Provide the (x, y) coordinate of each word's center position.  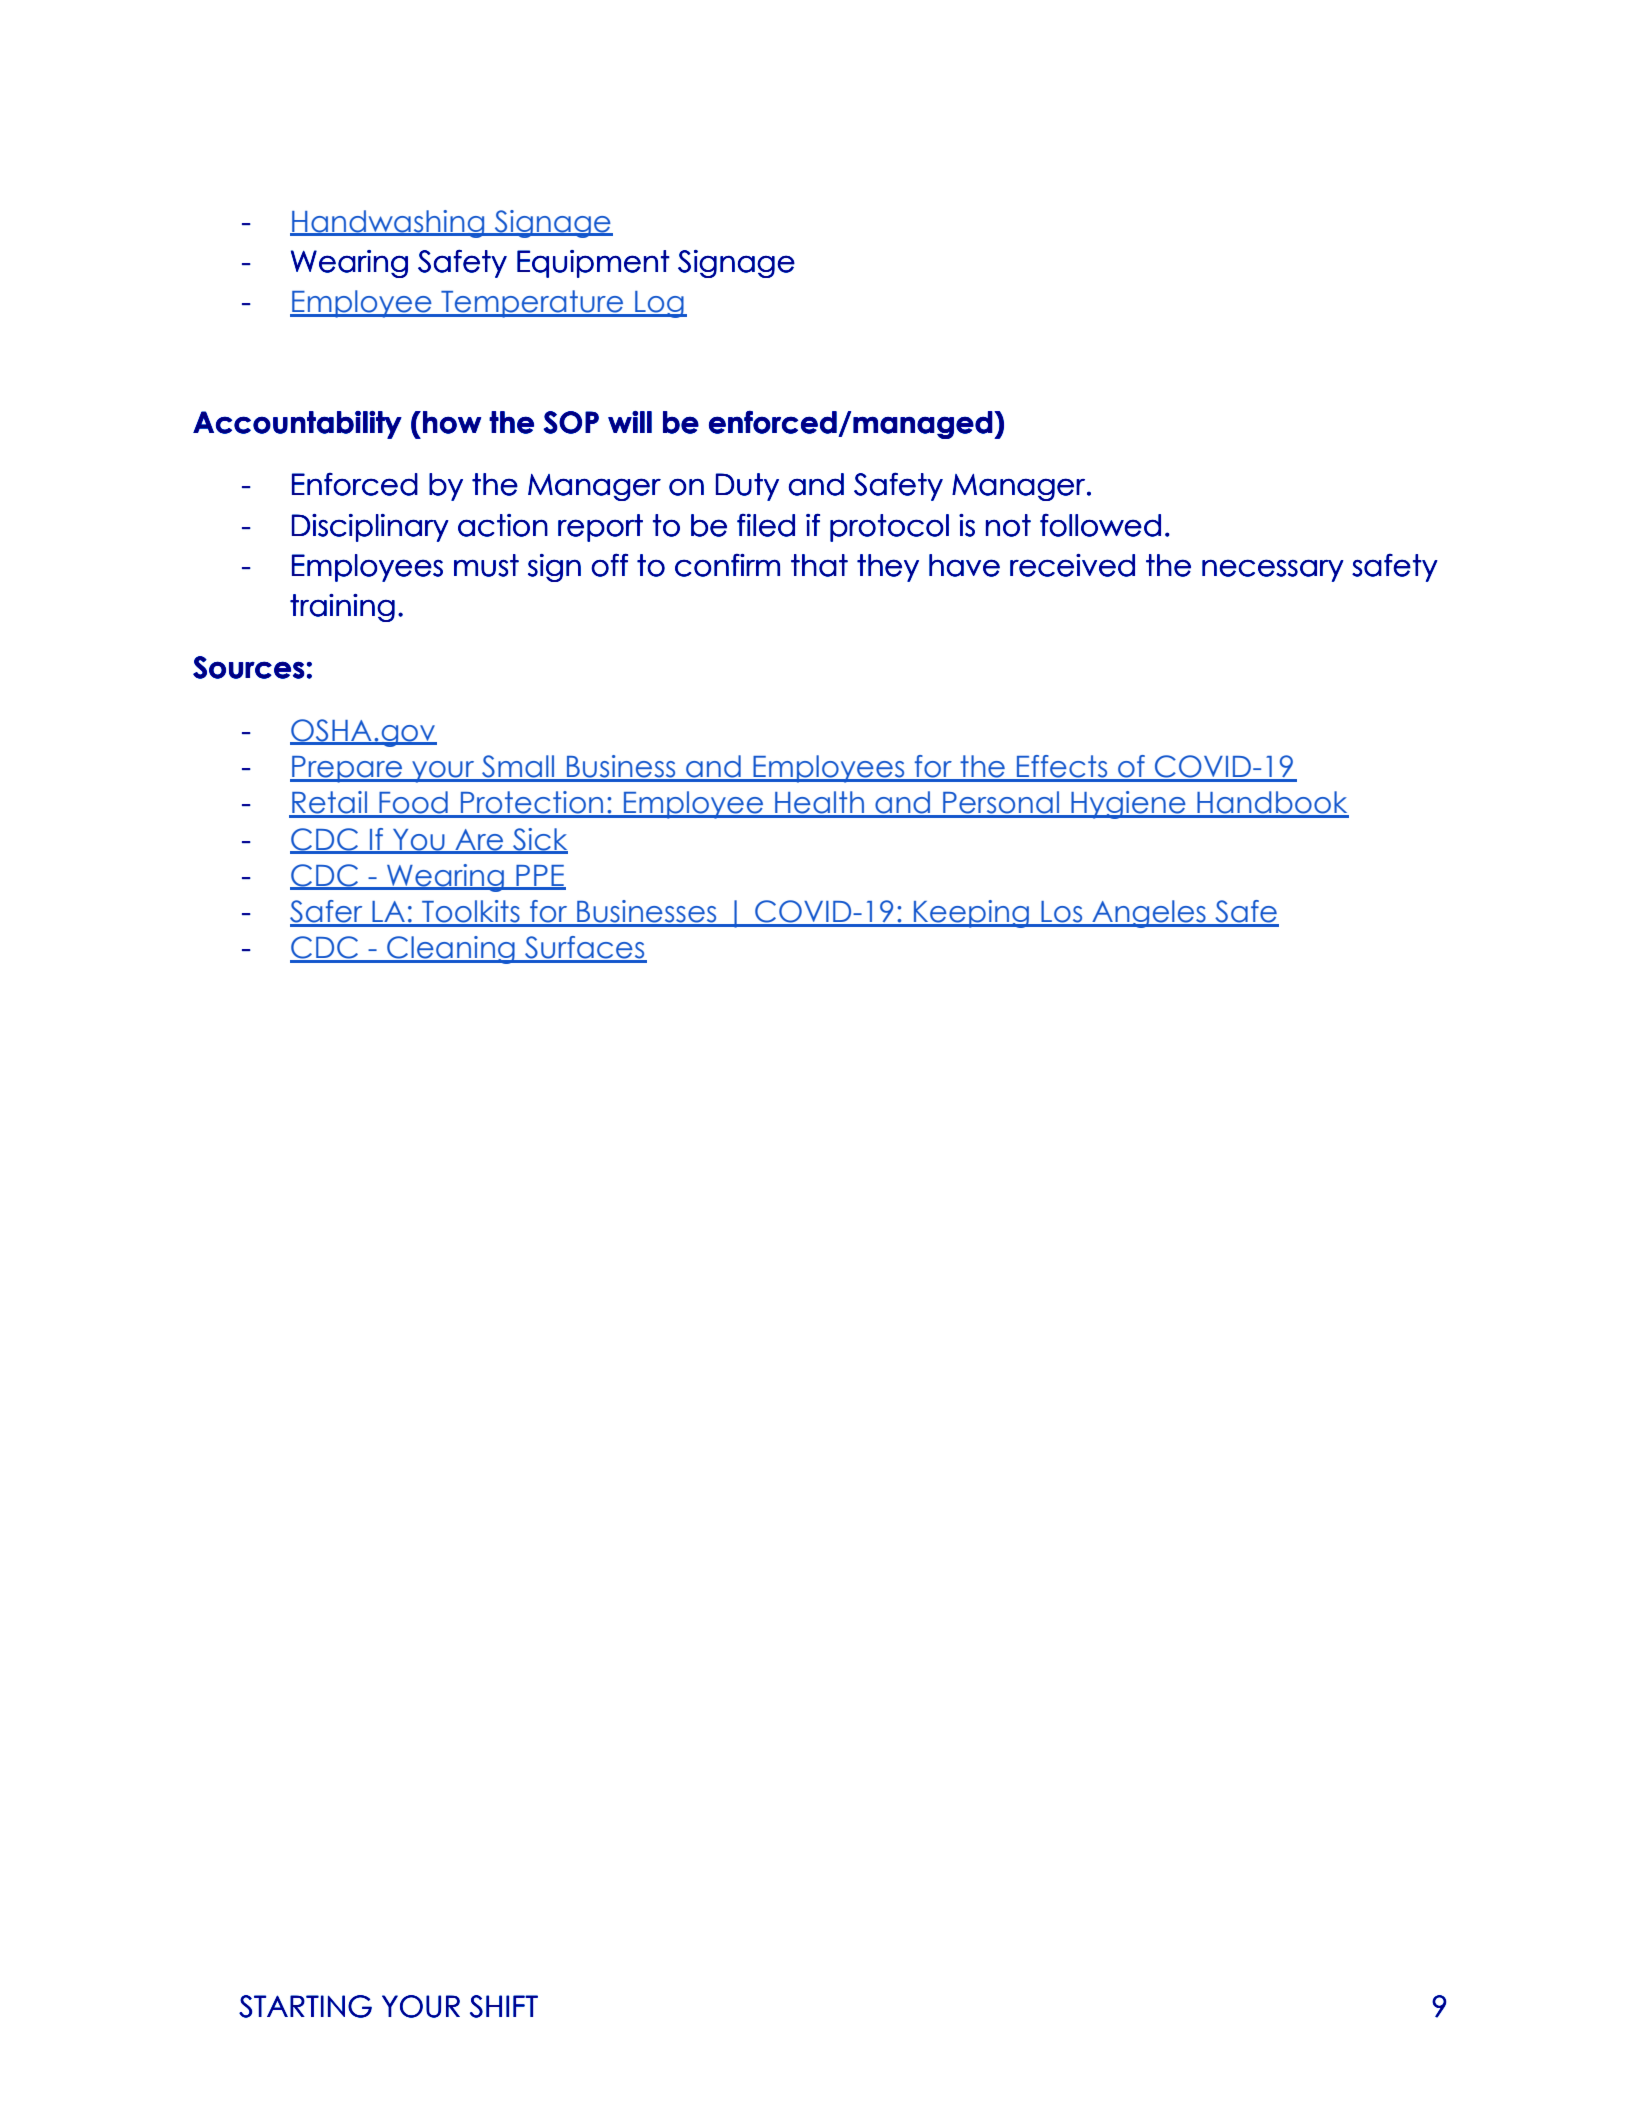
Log (659, 304)
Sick (539, 840)
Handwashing (388, 224)
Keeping (972, 914)
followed (1100, 525)
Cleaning (451, 950)
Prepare (347, 769)
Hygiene (1128, 805)
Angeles (1149, 914)
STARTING (305, 2006)
